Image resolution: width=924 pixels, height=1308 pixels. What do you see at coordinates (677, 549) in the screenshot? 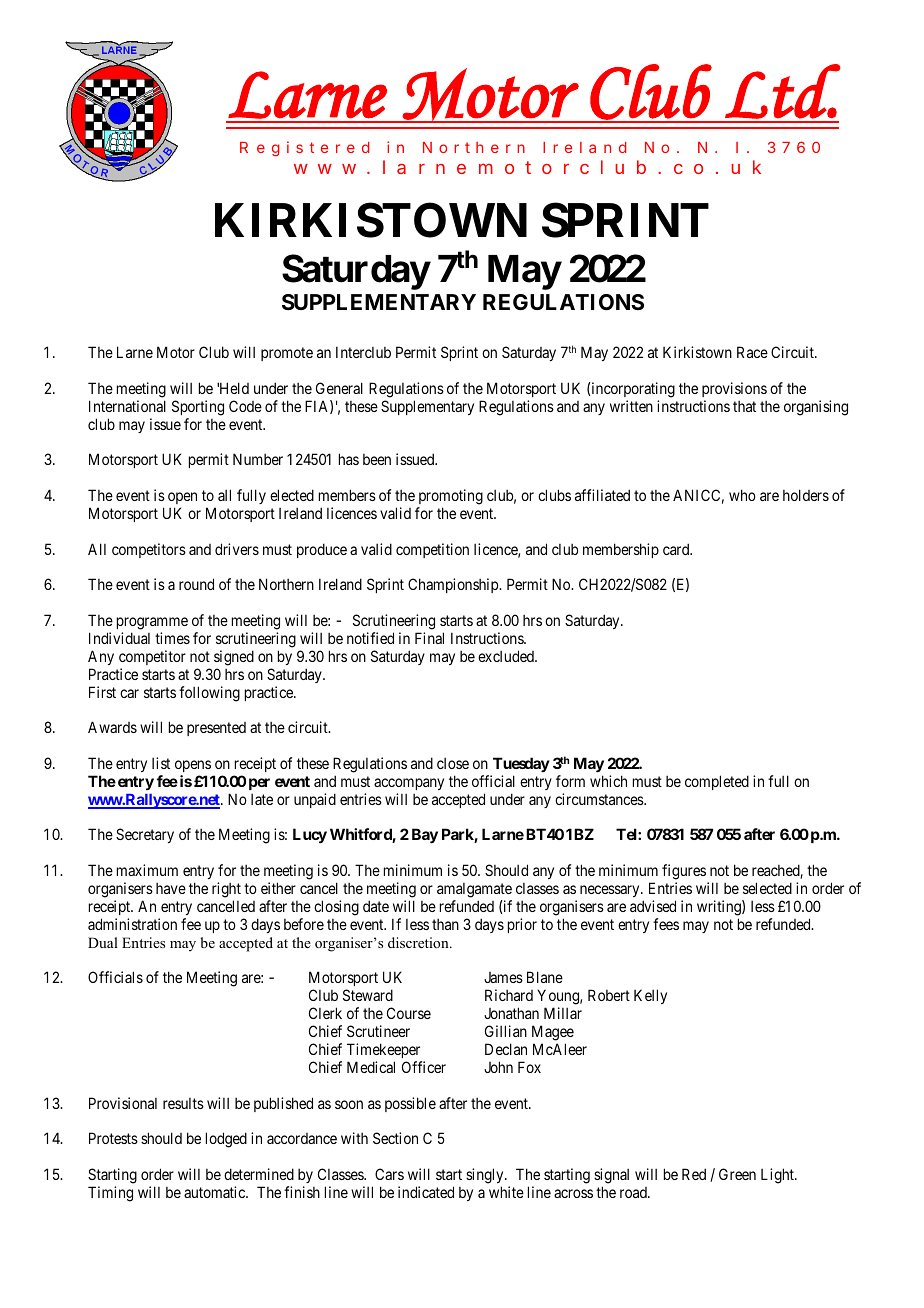
I see `card` at bounding box center [677, 549].
